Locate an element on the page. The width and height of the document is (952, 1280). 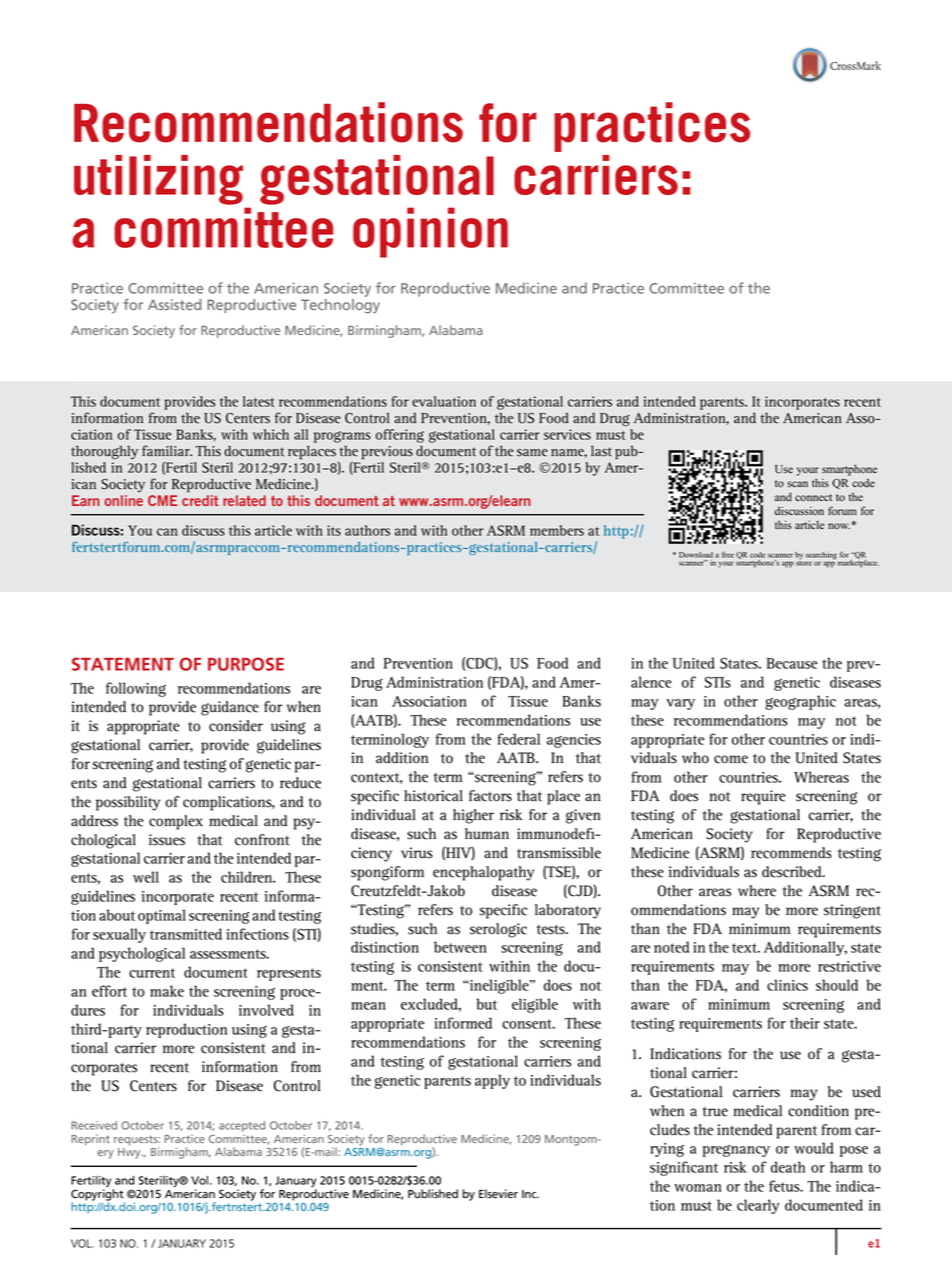
opinion is located at coordinates (430, 232).
